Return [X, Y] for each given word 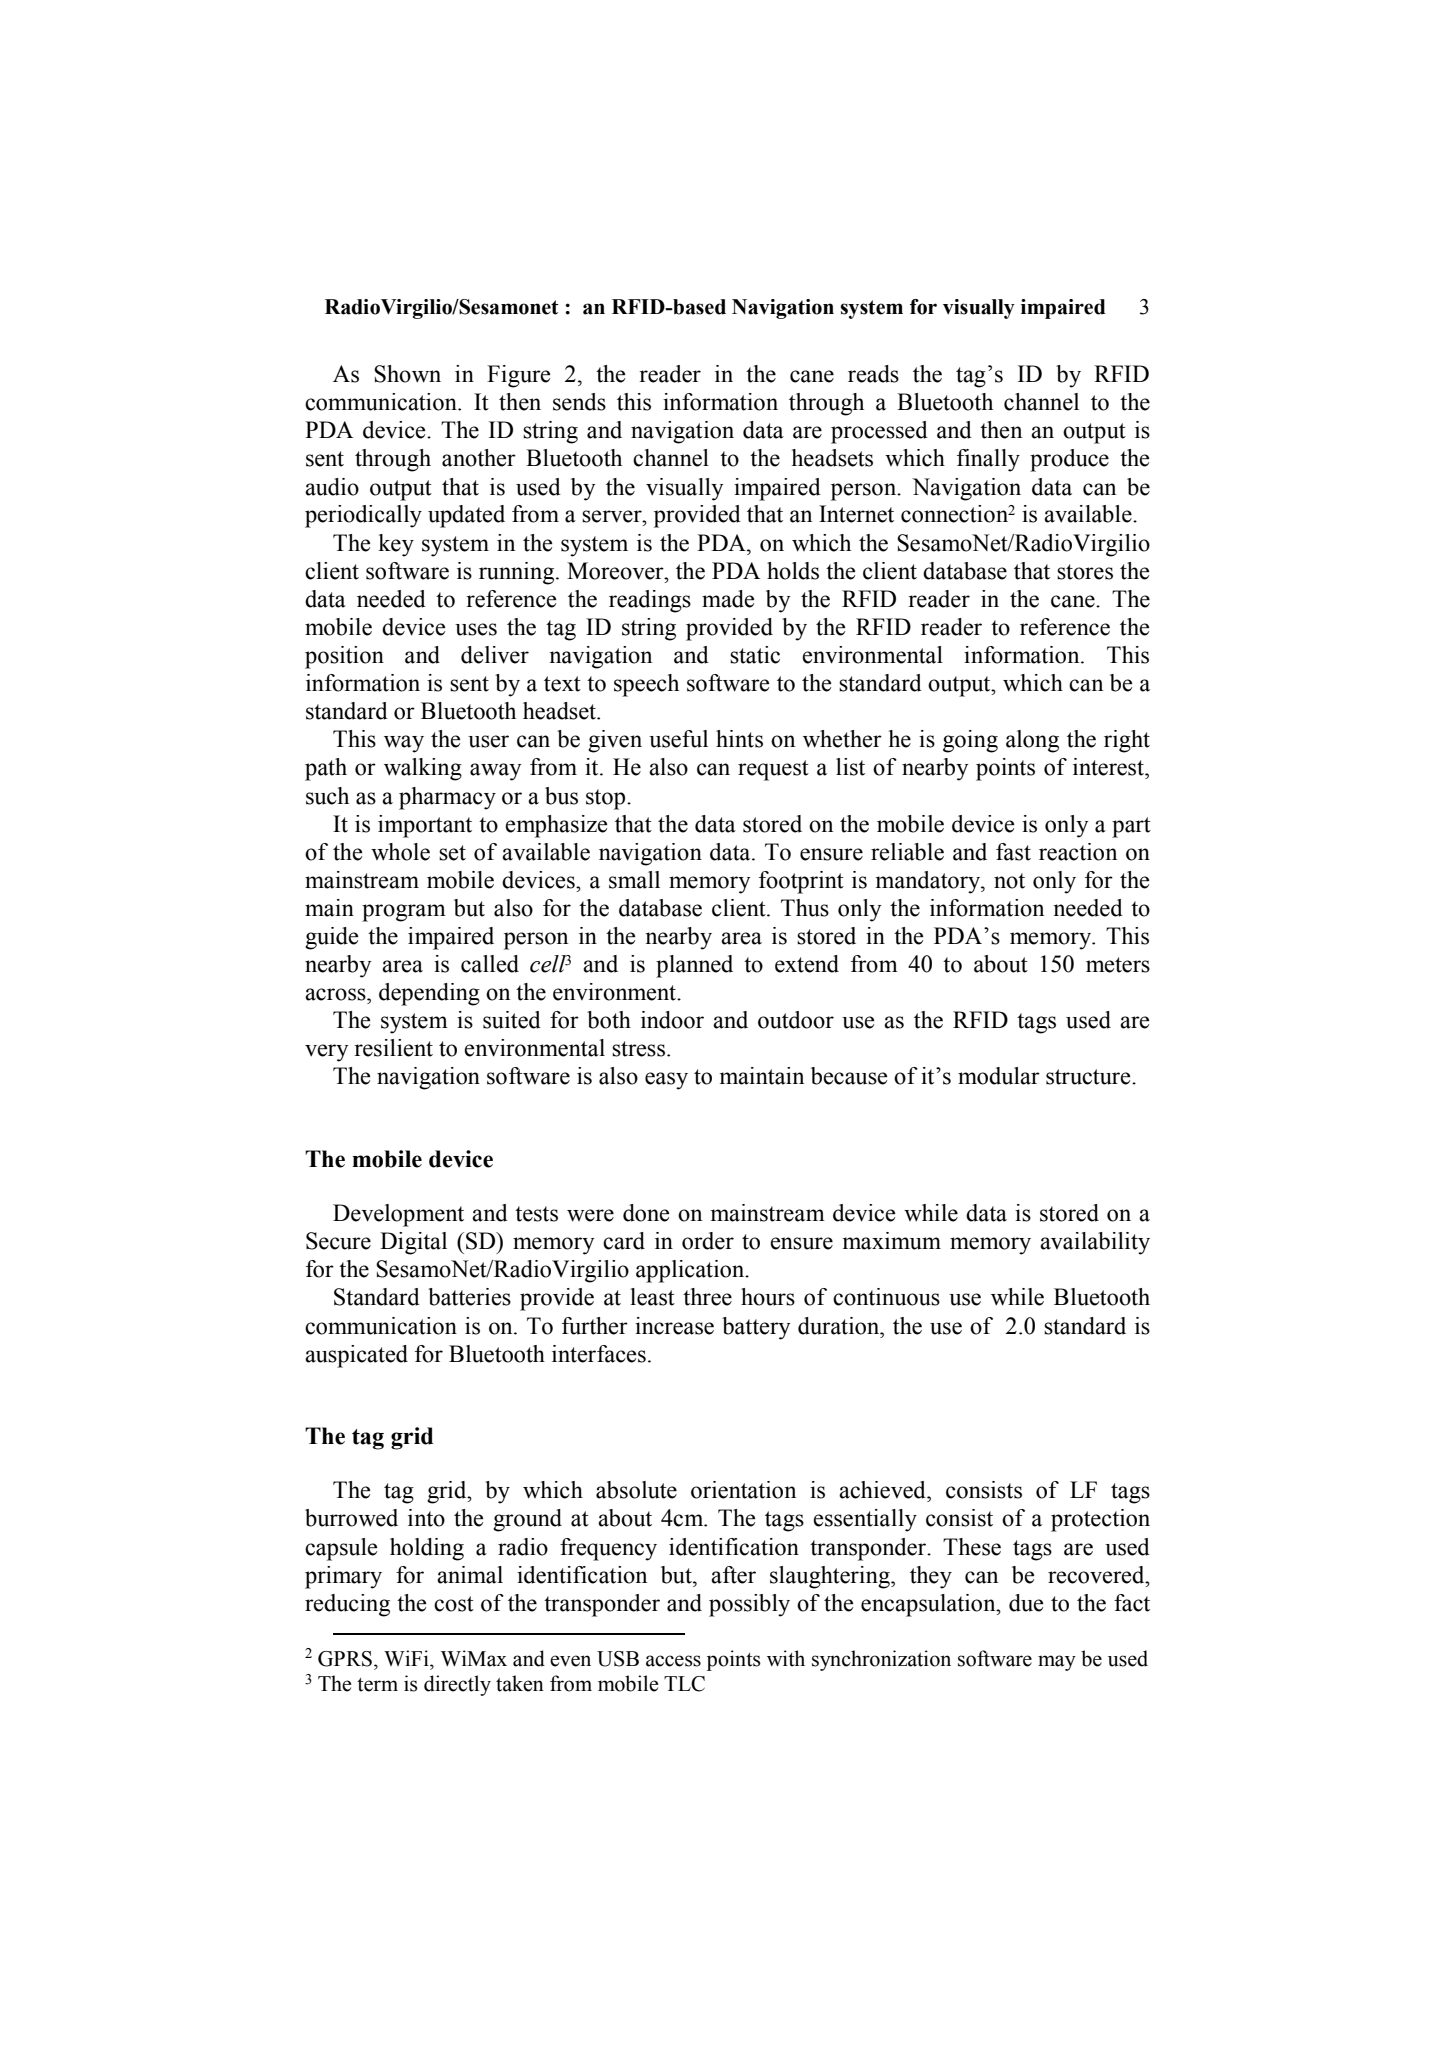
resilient [393, 1048]
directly [457, 1685]
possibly [749, 1605]
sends [579, 402]
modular [999, 1076]
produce [1069, 460]
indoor [672, 1020]
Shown [407, 374]
